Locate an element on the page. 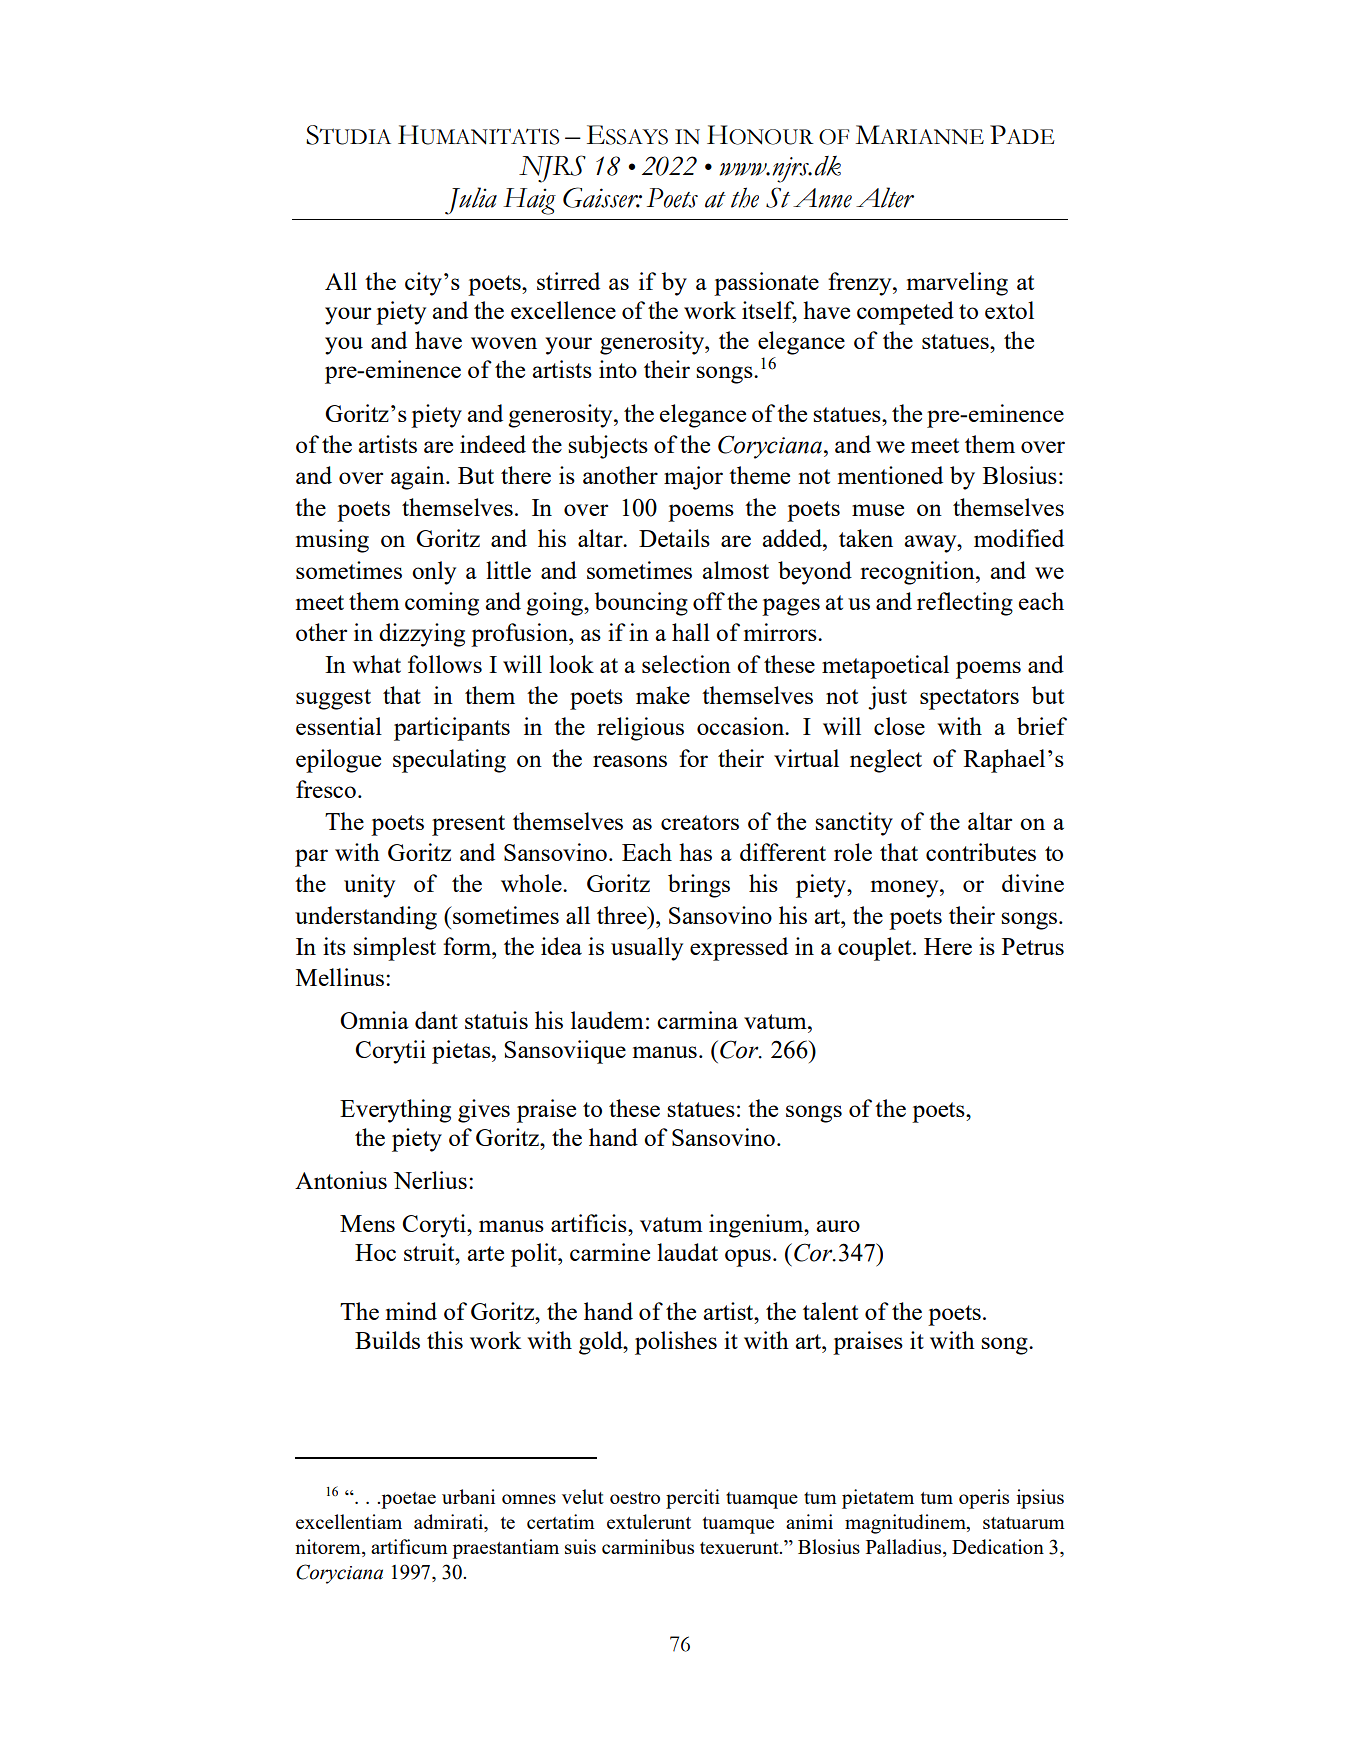 This document has height=1763, width=1362. suis is located at coordinates (580, 1546).
